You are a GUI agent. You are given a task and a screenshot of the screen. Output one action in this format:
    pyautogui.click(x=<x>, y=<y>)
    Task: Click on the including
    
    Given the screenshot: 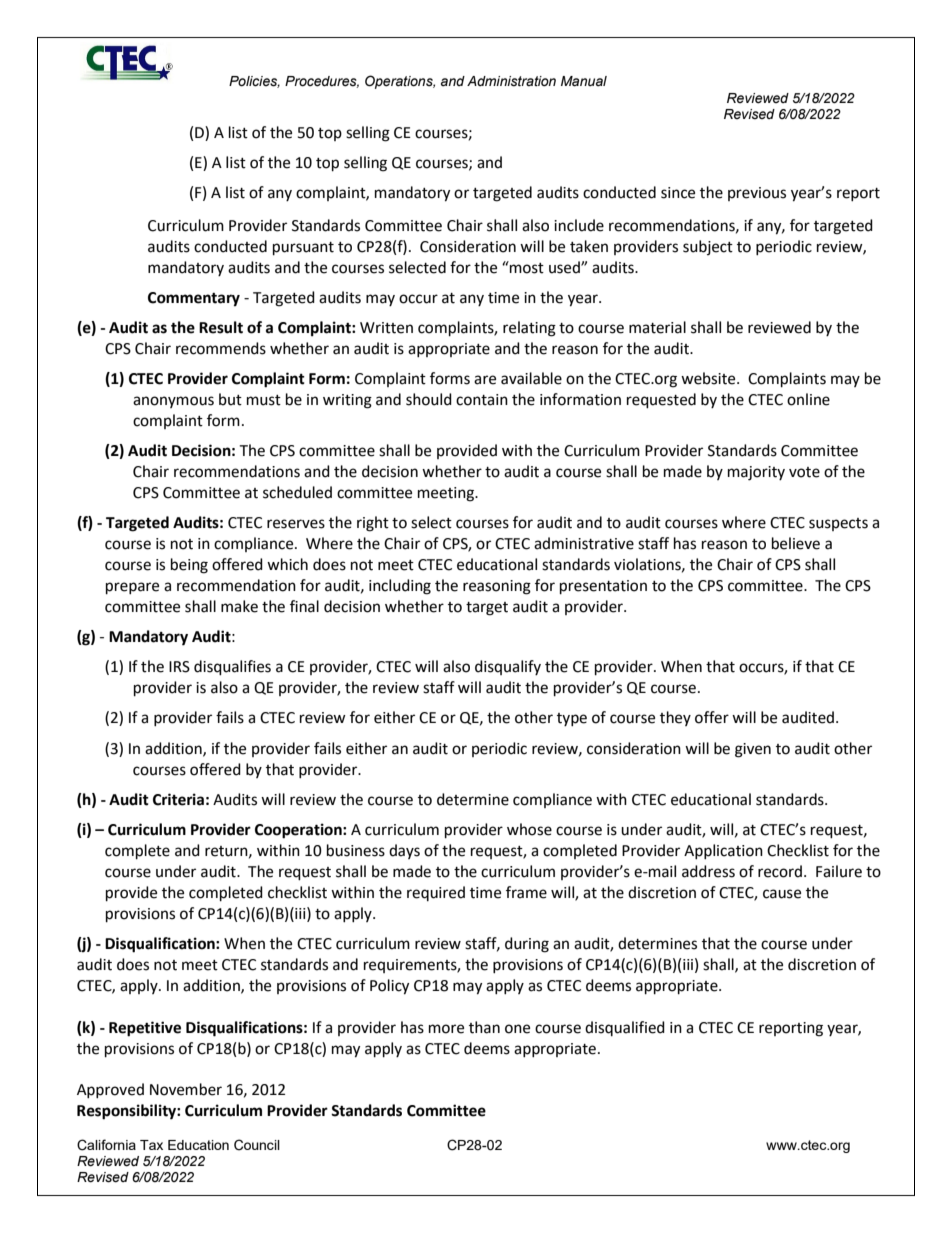 What is the action you would take?
    pyautogui.click(x=400, y=587)
